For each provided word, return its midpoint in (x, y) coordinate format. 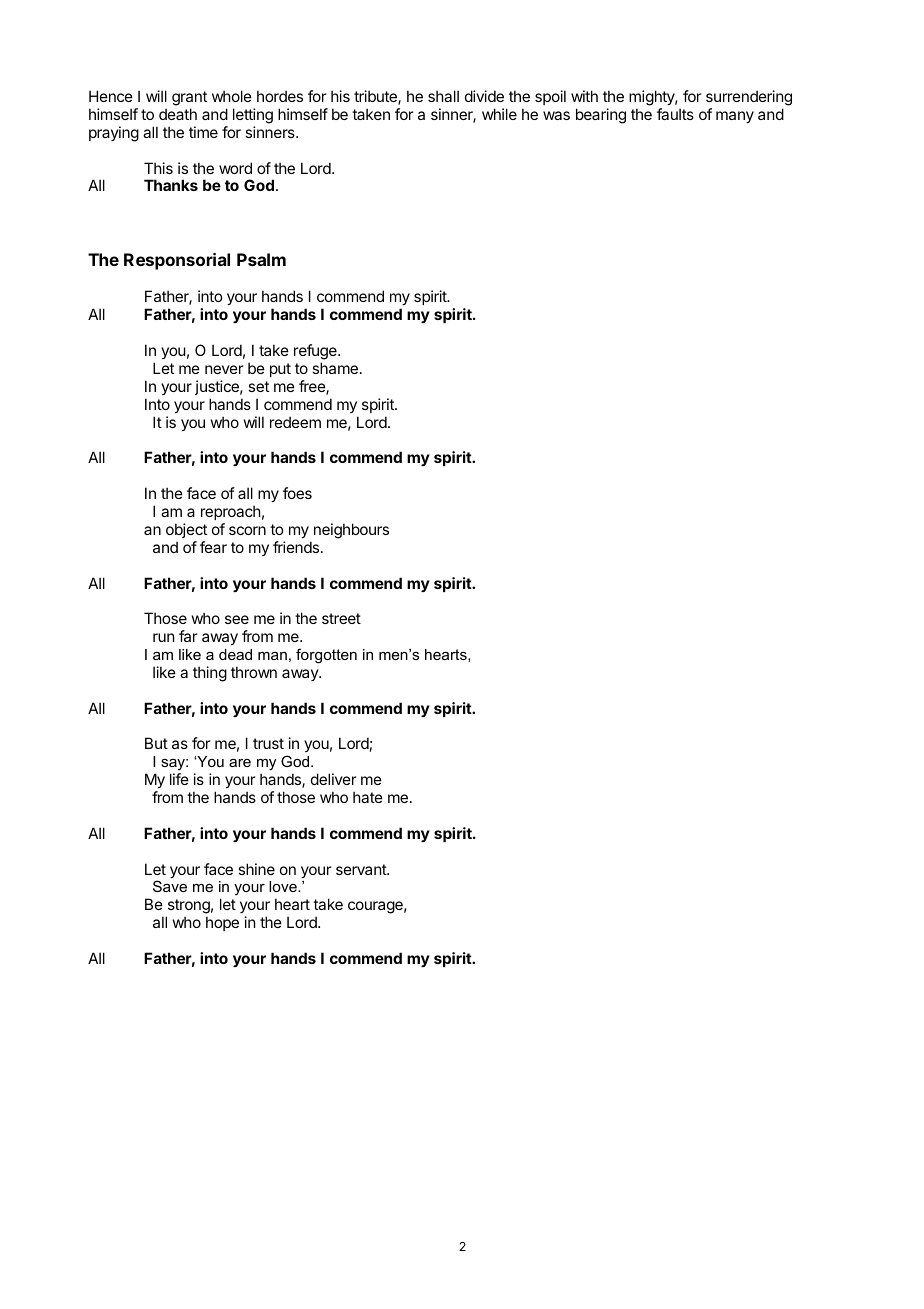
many (735, 117)
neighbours (351, 531)
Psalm (261, 259)
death (178, 114)
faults (675, 114)
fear (213, 547)
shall (443, 96)
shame (335, 368)
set (258, 386)
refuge (316, 352)
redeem (295, 422)
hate (368, 797)
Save (170, 886)
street (341, 618)
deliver (333, 779)
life (179, 779)
